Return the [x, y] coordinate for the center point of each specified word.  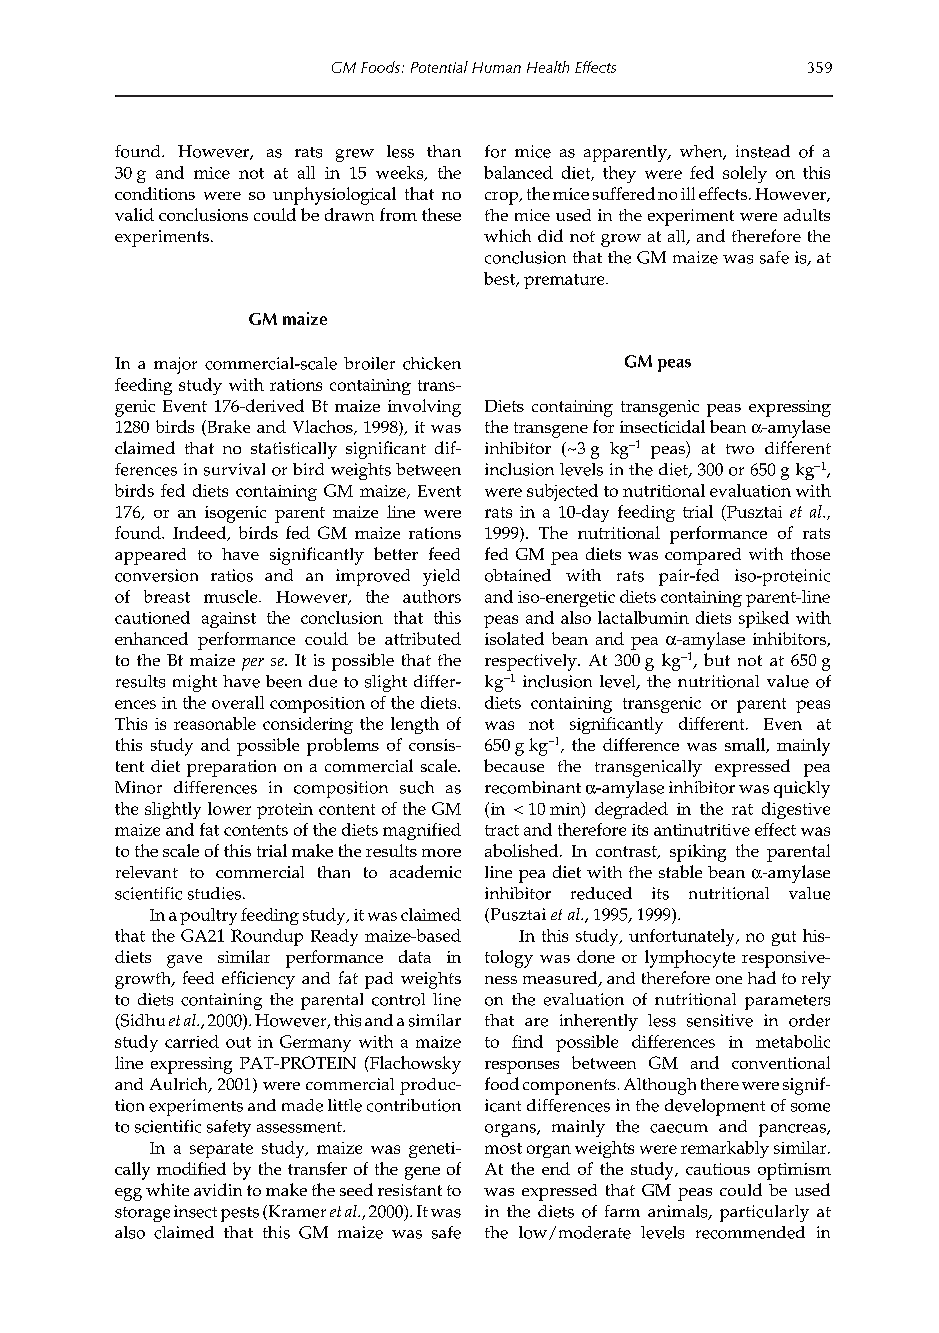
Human [496, 67]
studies [216, 893]
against [229, 620]
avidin [218, 1189]
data [415, 956]
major [175, 365]
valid [134, 214]
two [740, 449]
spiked [764, 619]
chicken [432, 363]
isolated [514, 638]
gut [784, 938]
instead [763, 151]
